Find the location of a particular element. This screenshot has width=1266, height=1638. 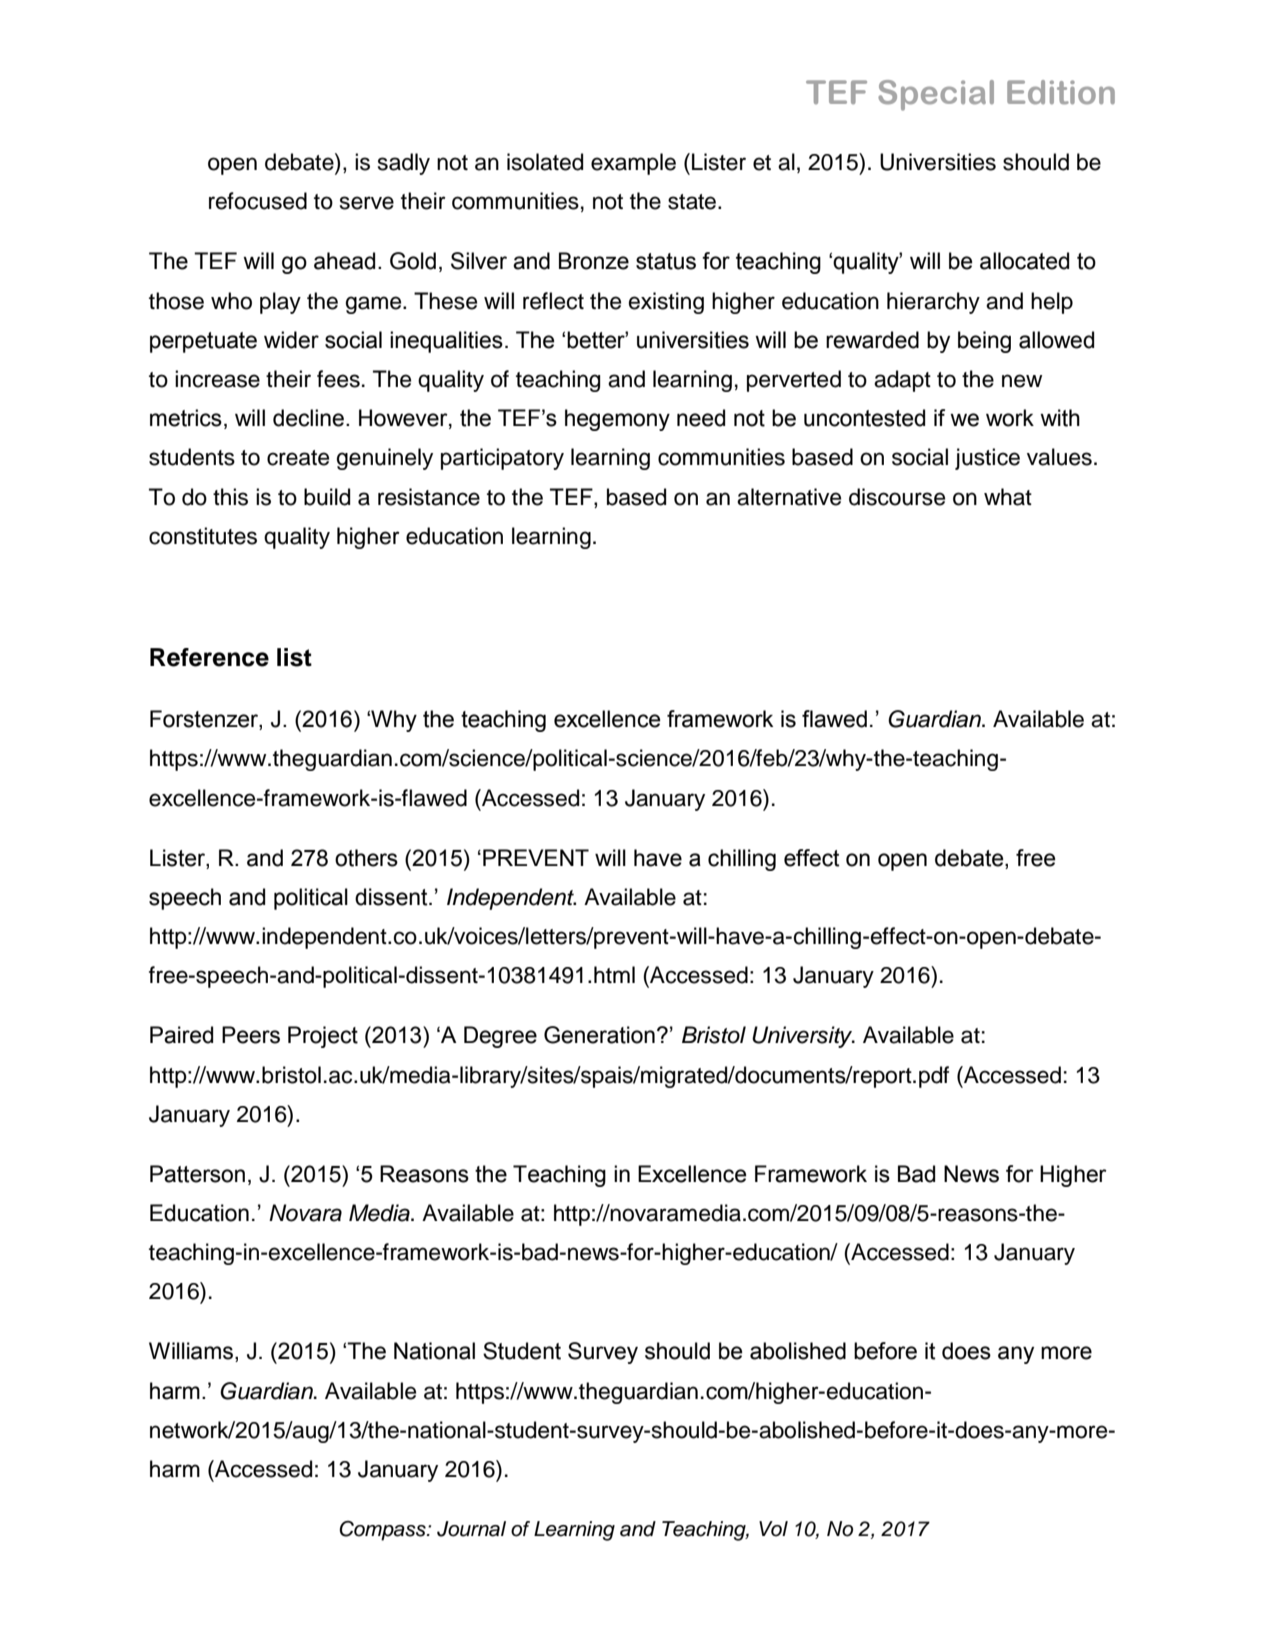

Project is located at coordinates (323, 1037).
